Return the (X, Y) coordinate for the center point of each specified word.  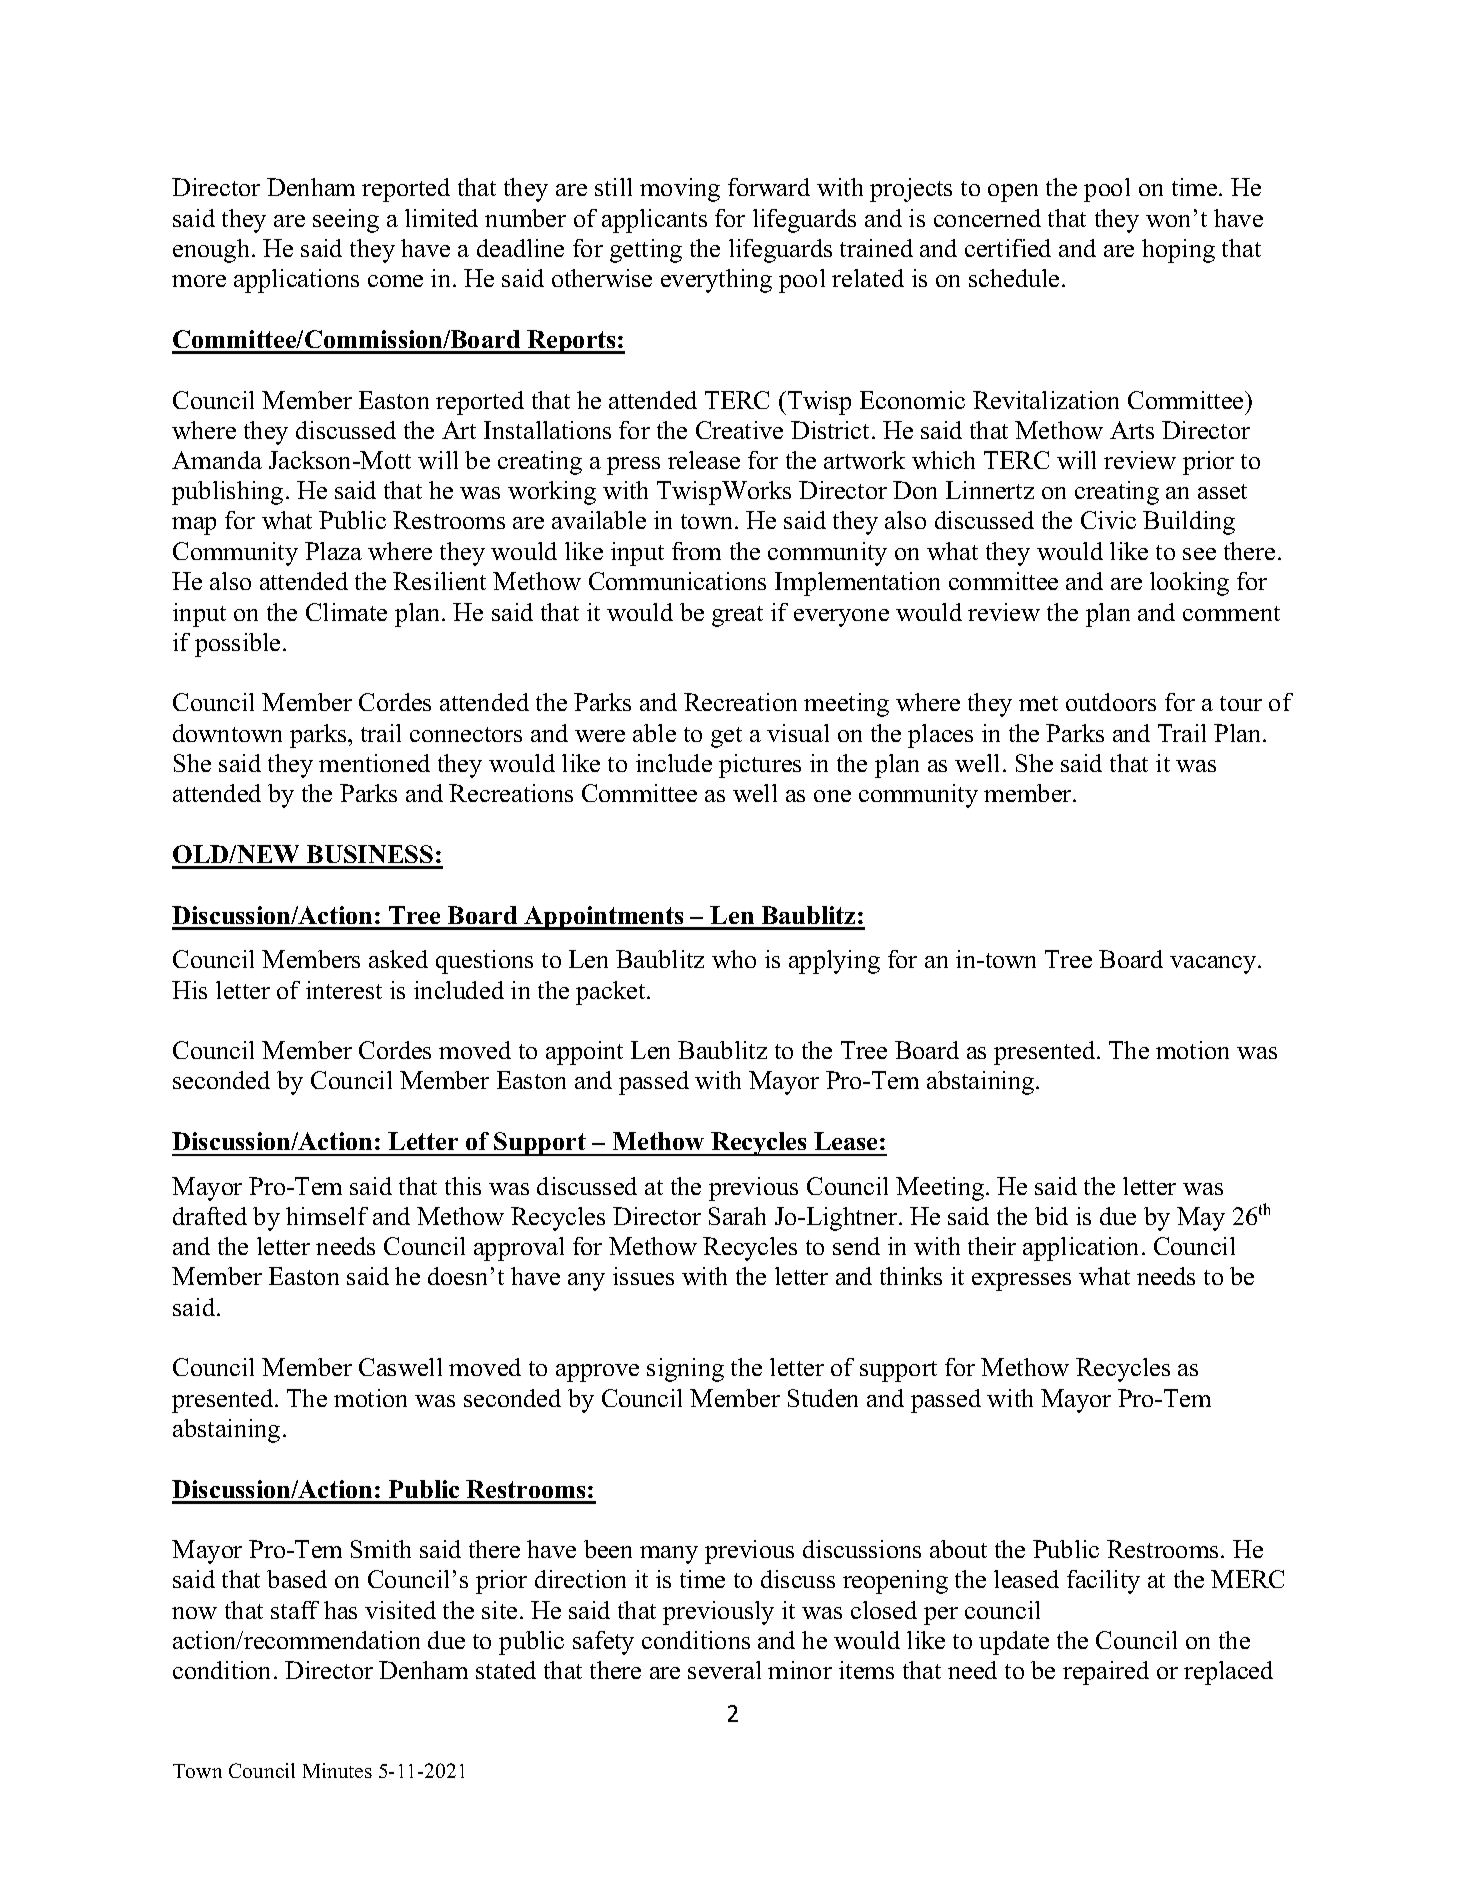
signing (685, 1370)
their (992, 1246)
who (734, 959)
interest (344, 990)
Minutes (337, 1770)
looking (1189, 584)
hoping (1178, 251)
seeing (346, 221)
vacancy (1214, 965)
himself (327, 1216)
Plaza (333, 551)
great (737, 616)
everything (716, 281)
